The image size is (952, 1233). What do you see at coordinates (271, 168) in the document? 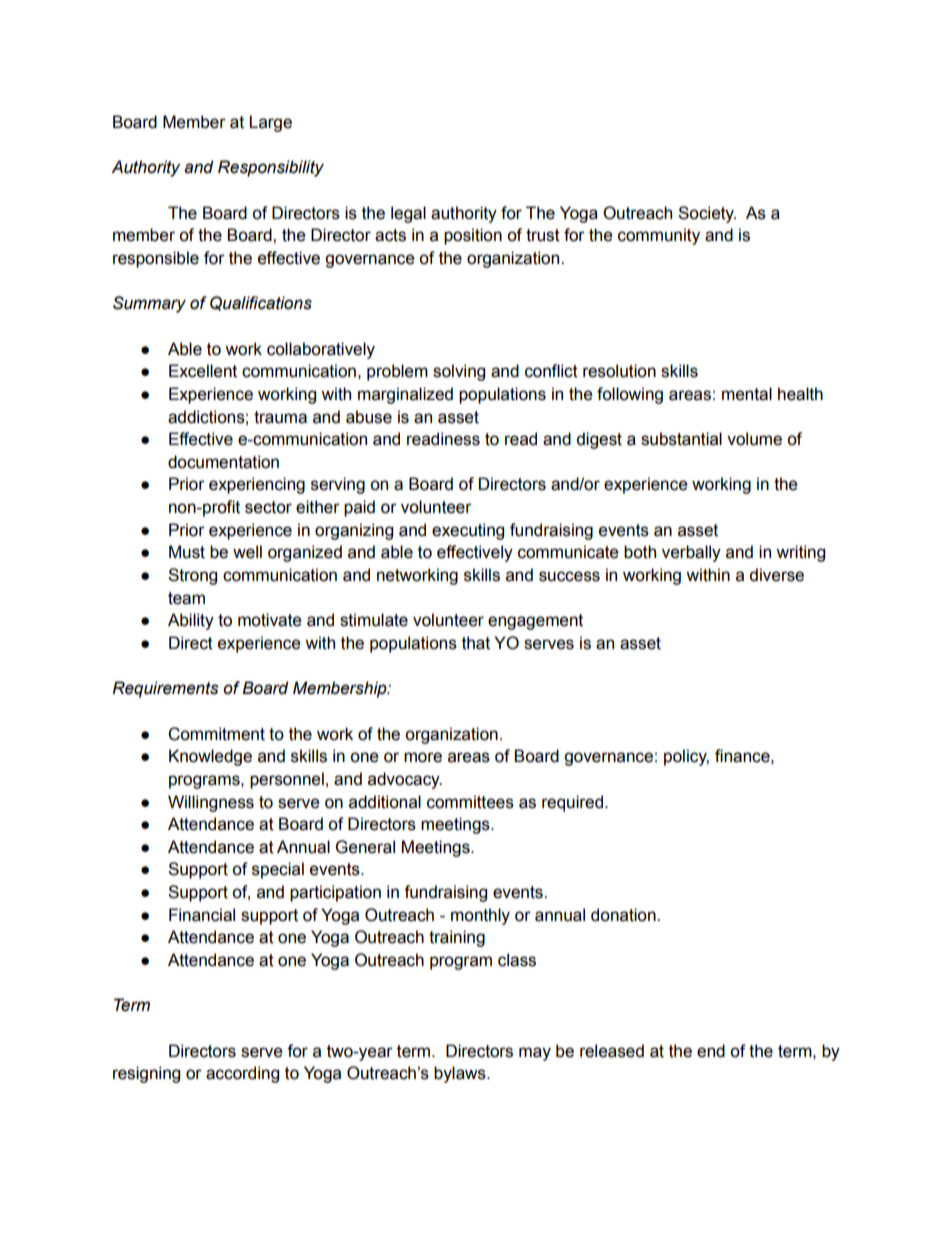
I see `Responsibility` at bounding box center [271, 168].
